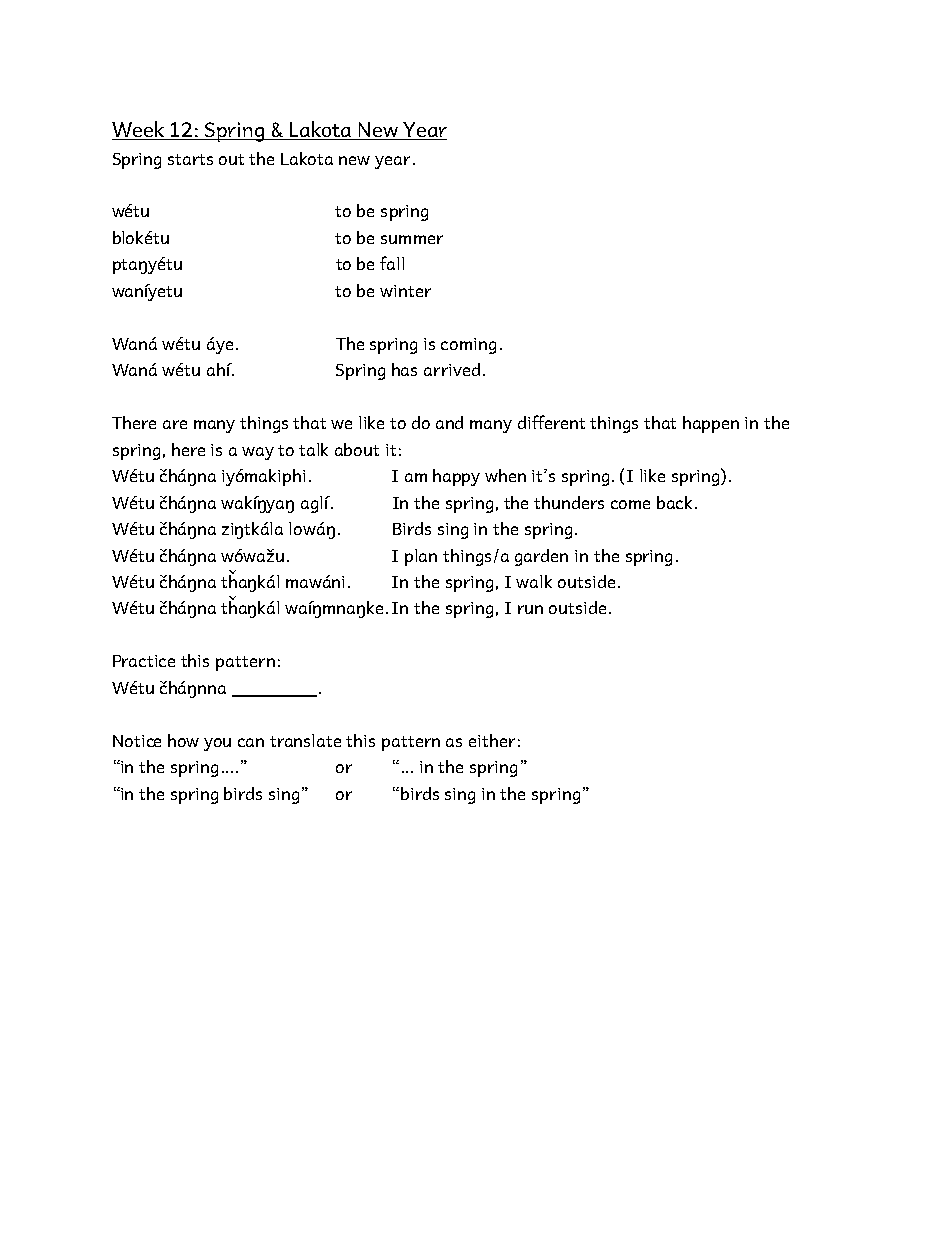 The height and width of the screenshot is (1233, 952). What do you see at coordinates (630, 504) in the screenshot?
I see `come` at bounding box center [630, 504].
